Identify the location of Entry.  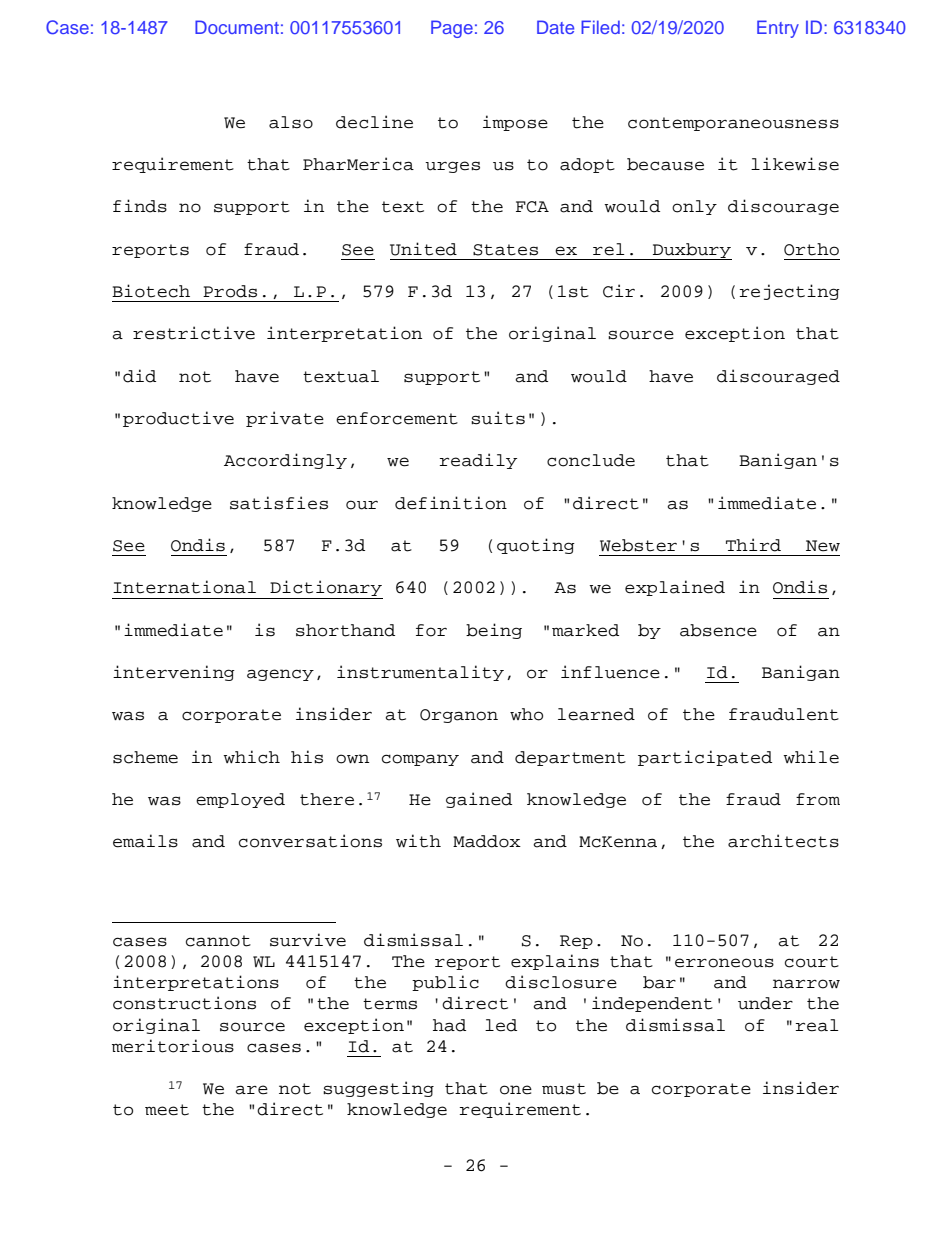
(778, 29).
